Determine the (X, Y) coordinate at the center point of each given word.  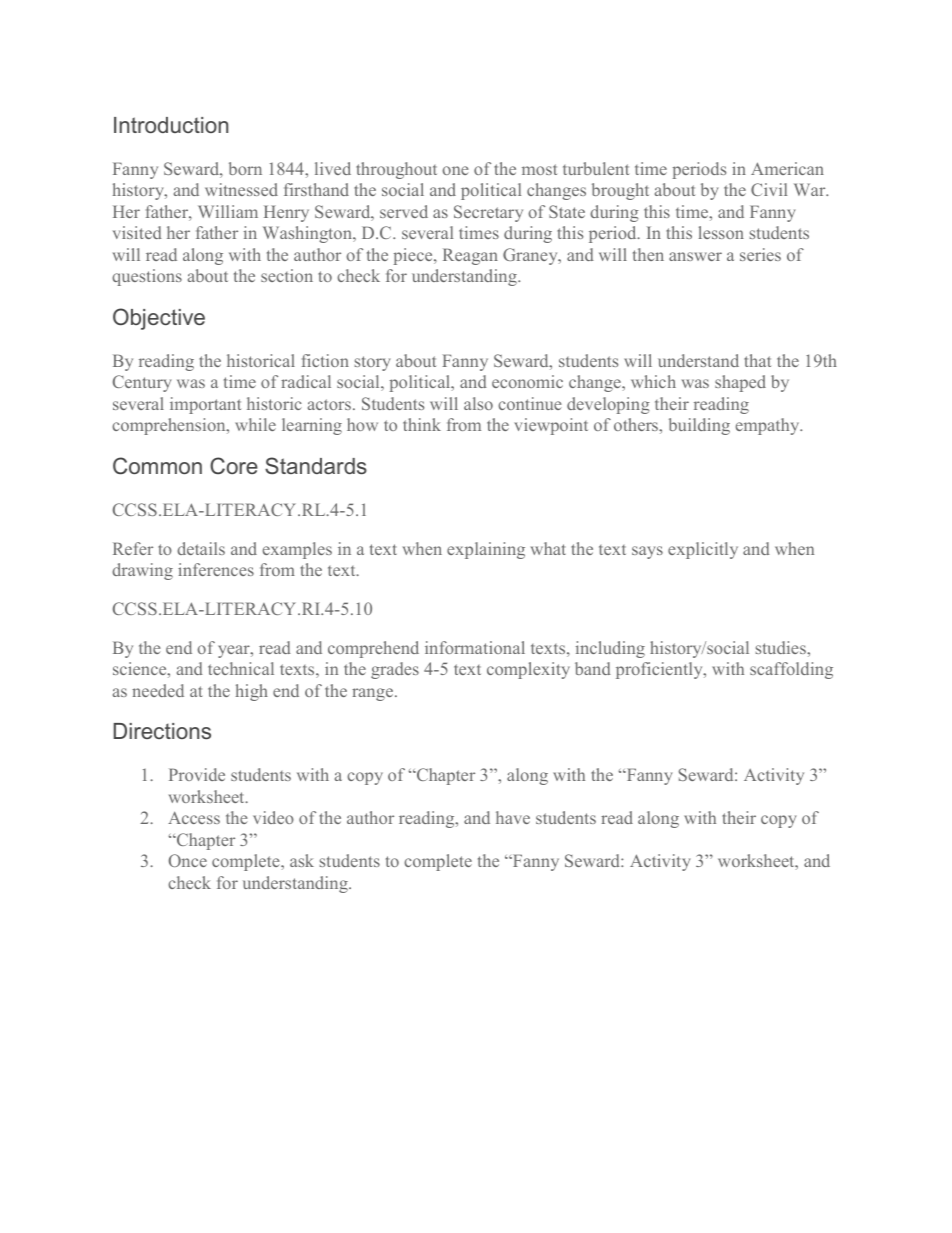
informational (475, 647)
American (787, 168)
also (478, 403)
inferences (216, 569)
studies (782, 647)
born (245, 168)
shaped (740, 383)
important (205, 405)
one (455, 170)
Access (194, 817)
